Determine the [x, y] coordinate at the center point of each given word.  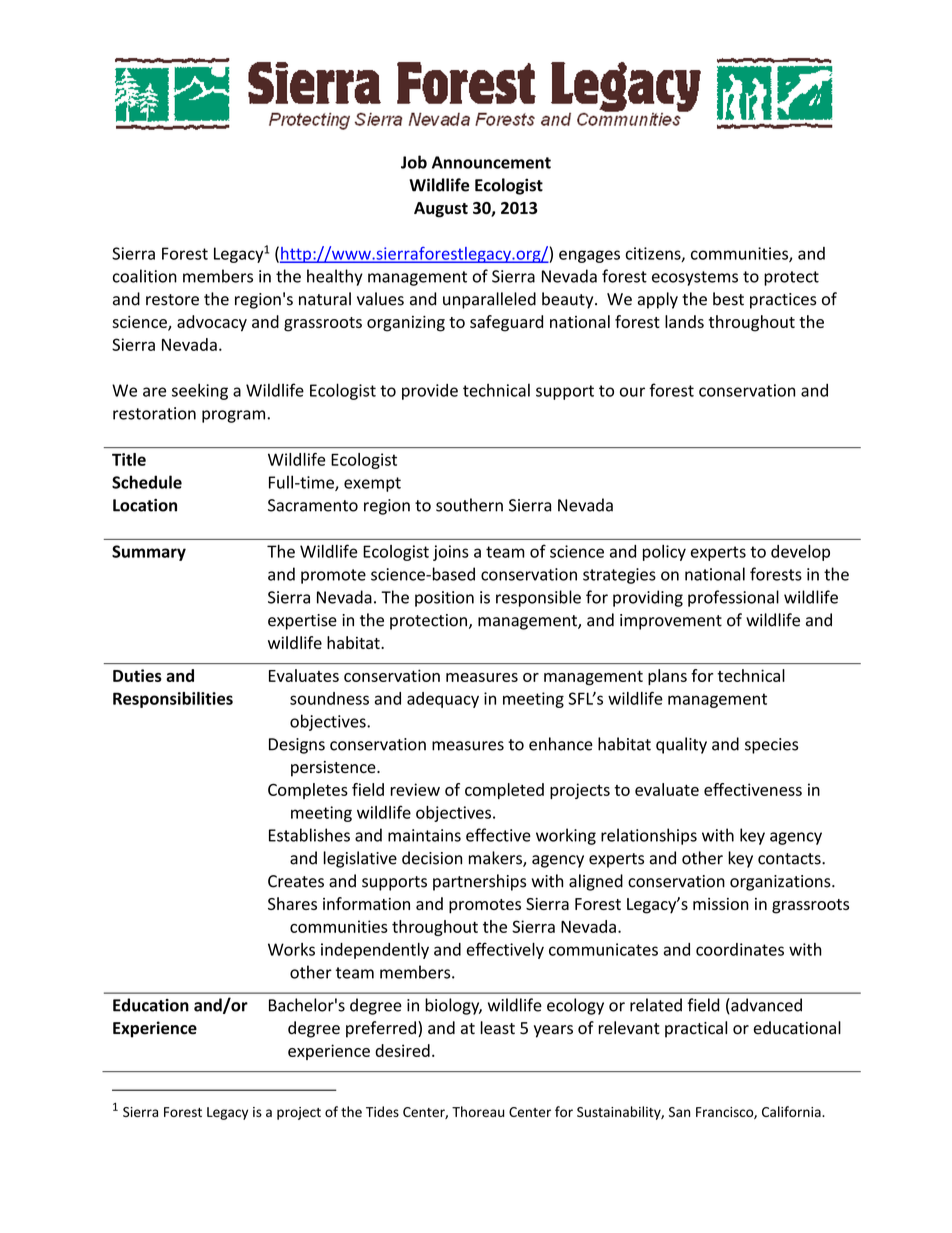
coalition [145, 276]
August [441, 210]
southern [469, 505]
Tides [382, 1111]
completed [504, 791]
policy [664, 553]
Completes [308, 791]
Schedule [147, 482]
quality [681, 745]
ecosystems [695, 278]
